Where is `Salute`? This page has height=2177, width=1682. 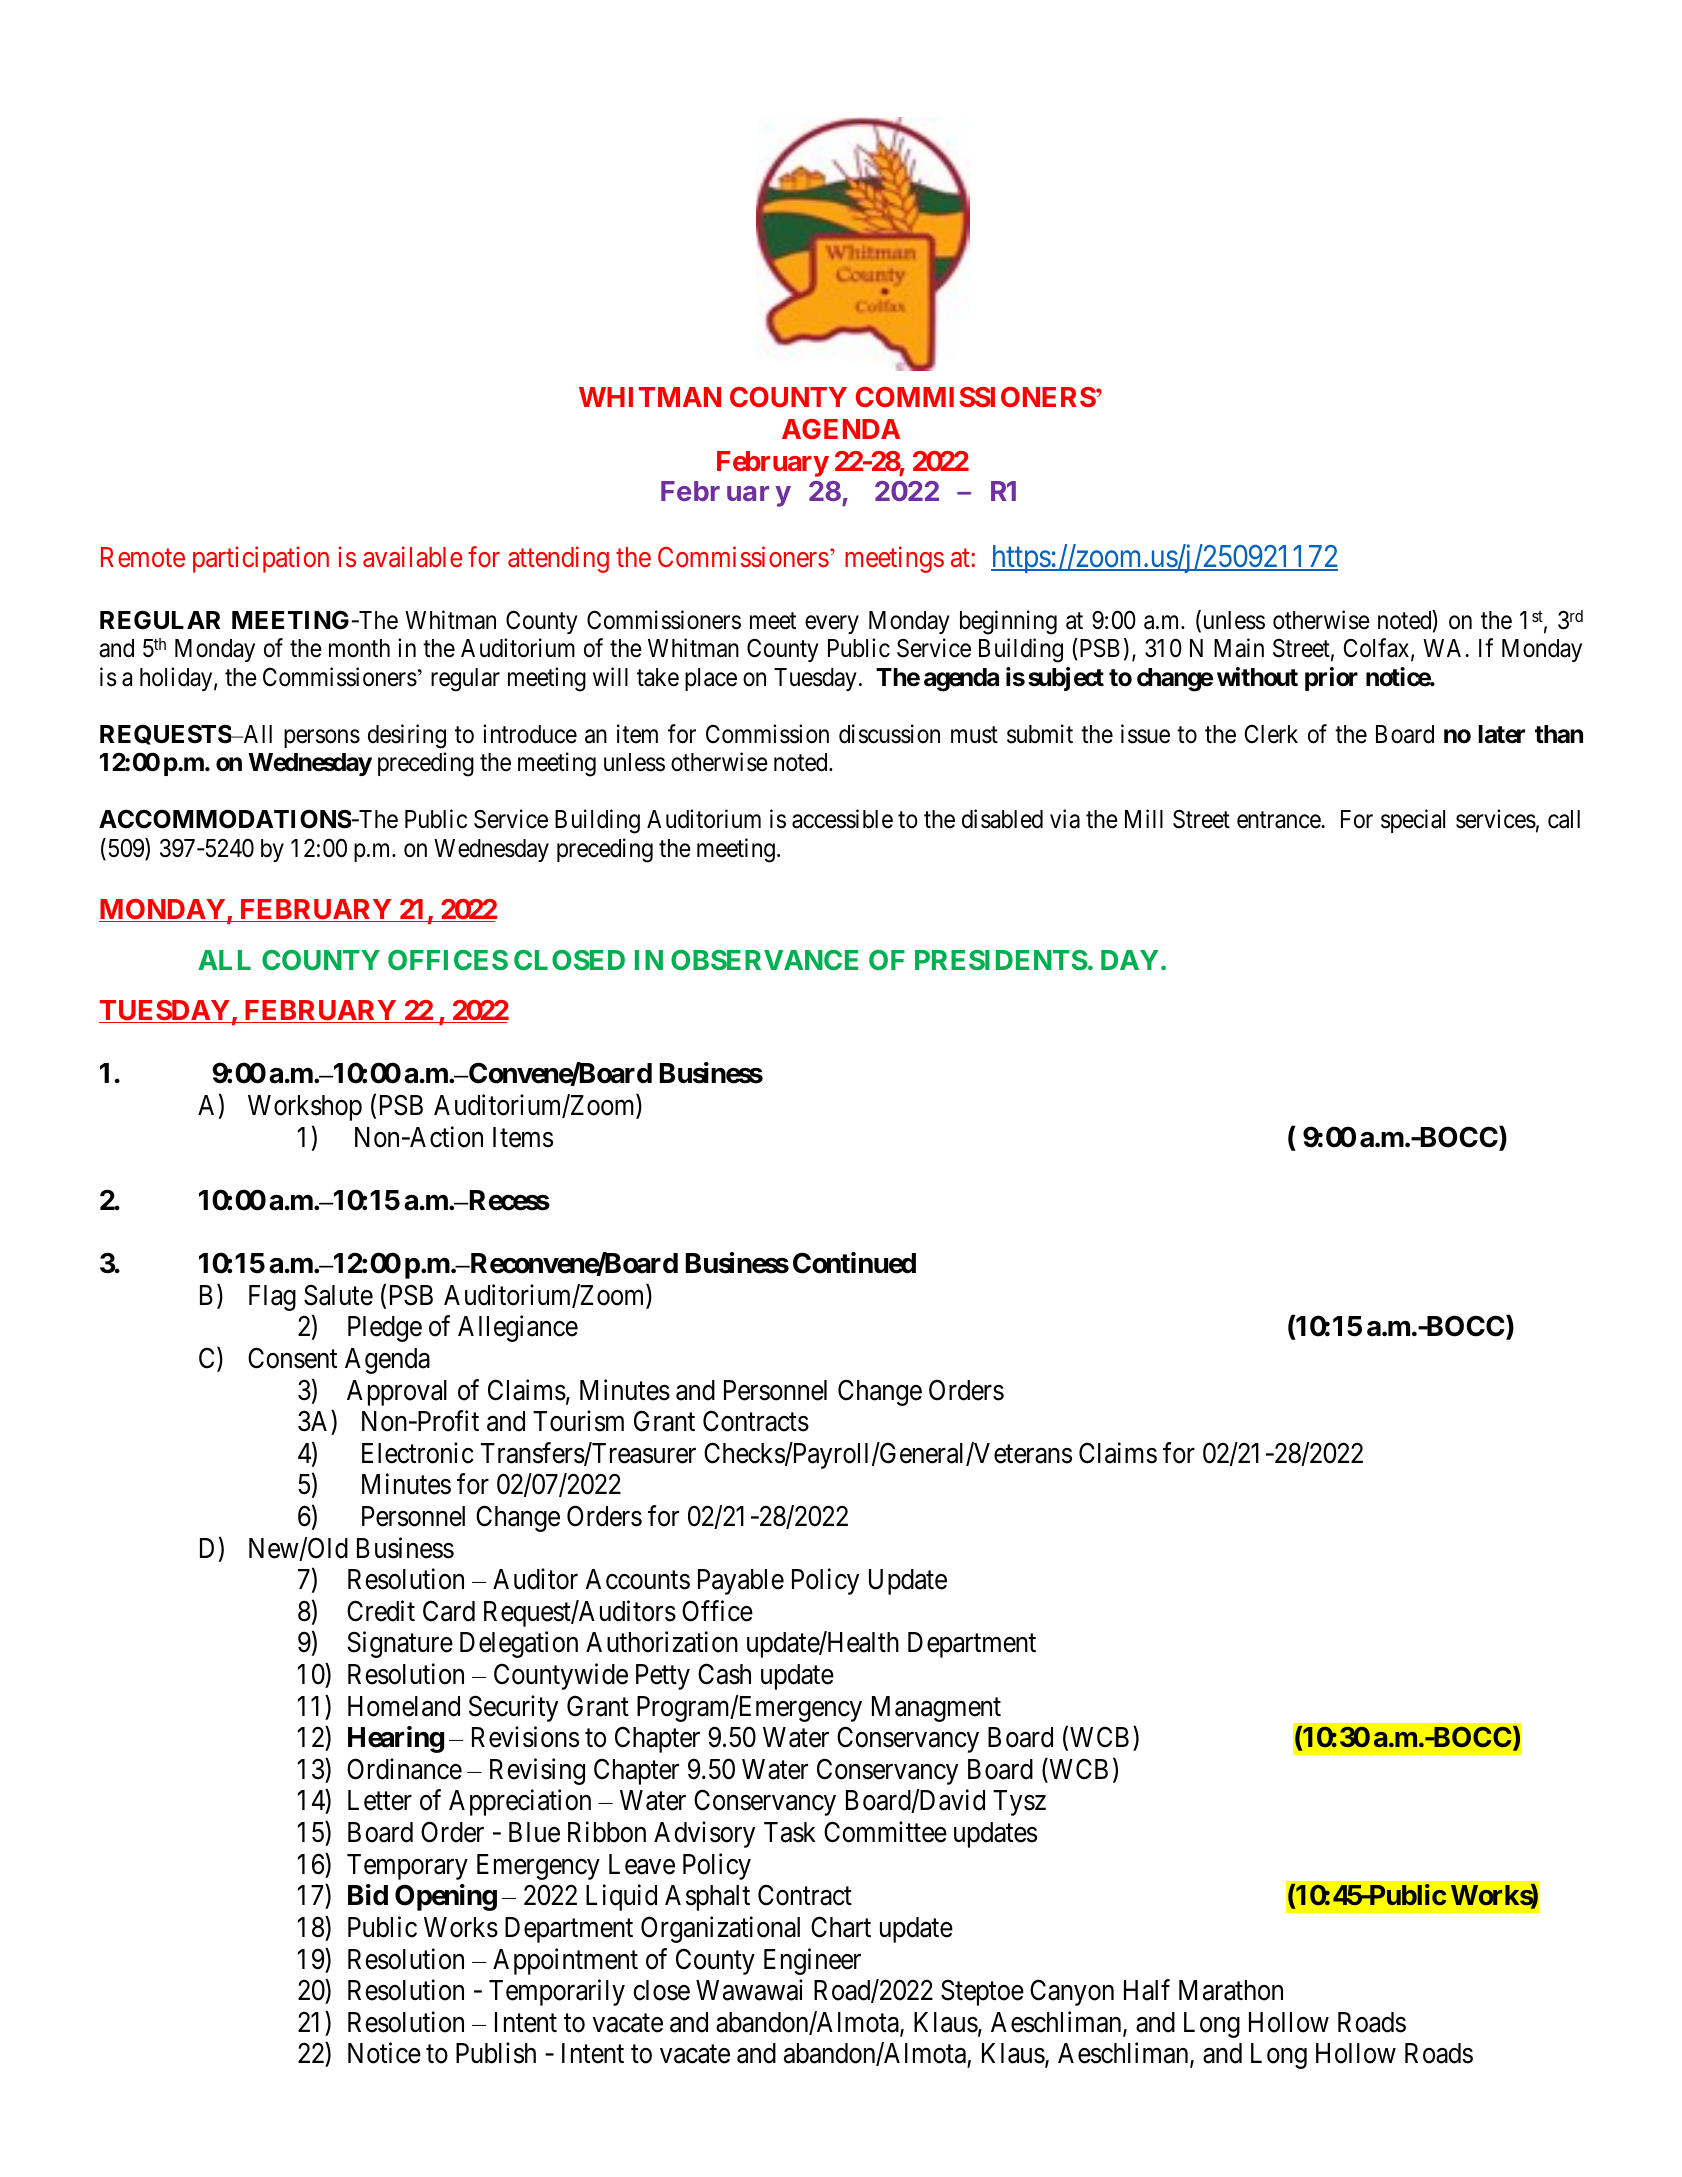
Salute is located at coordinates (338, 1295).
